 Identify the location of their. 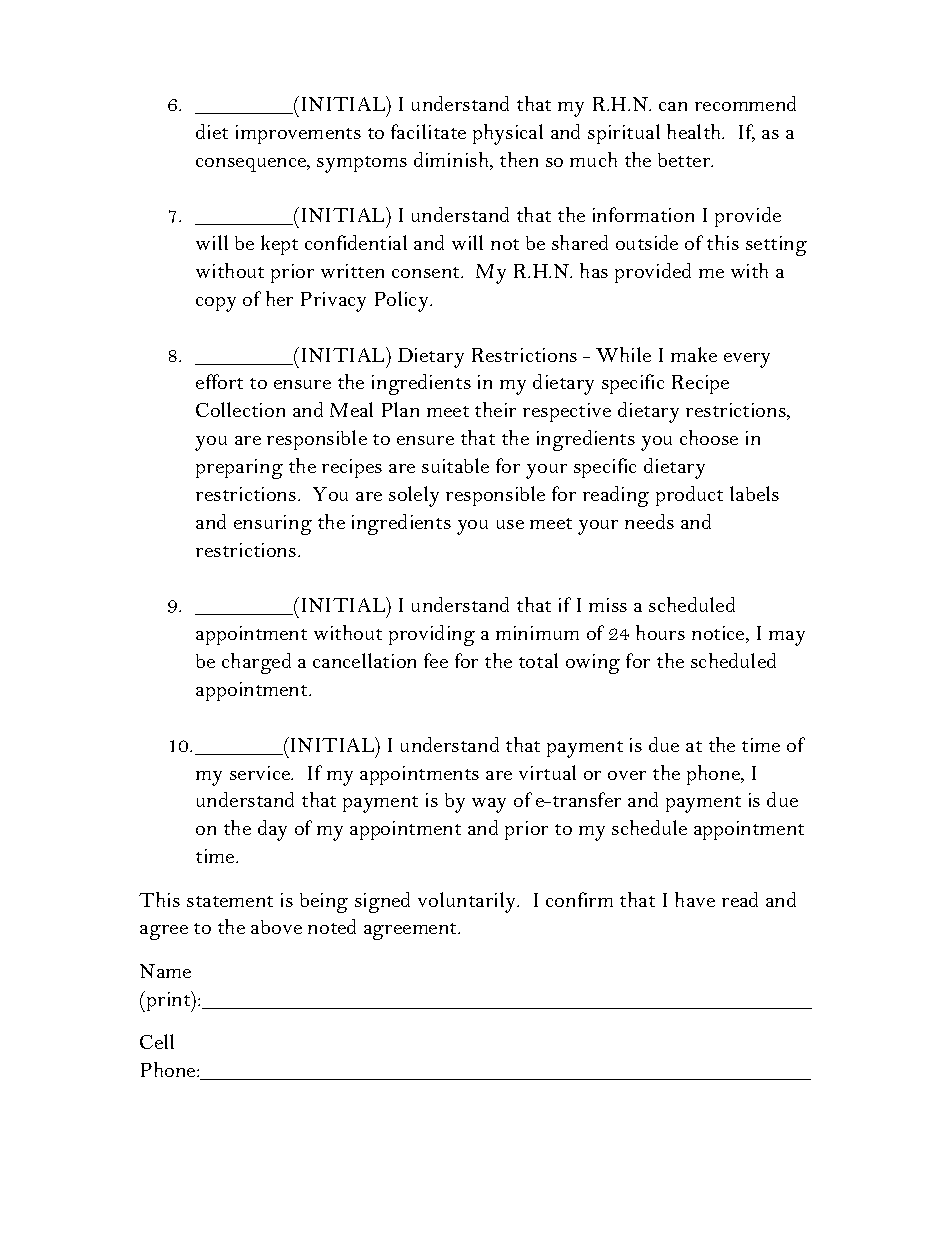
(495, 409).
